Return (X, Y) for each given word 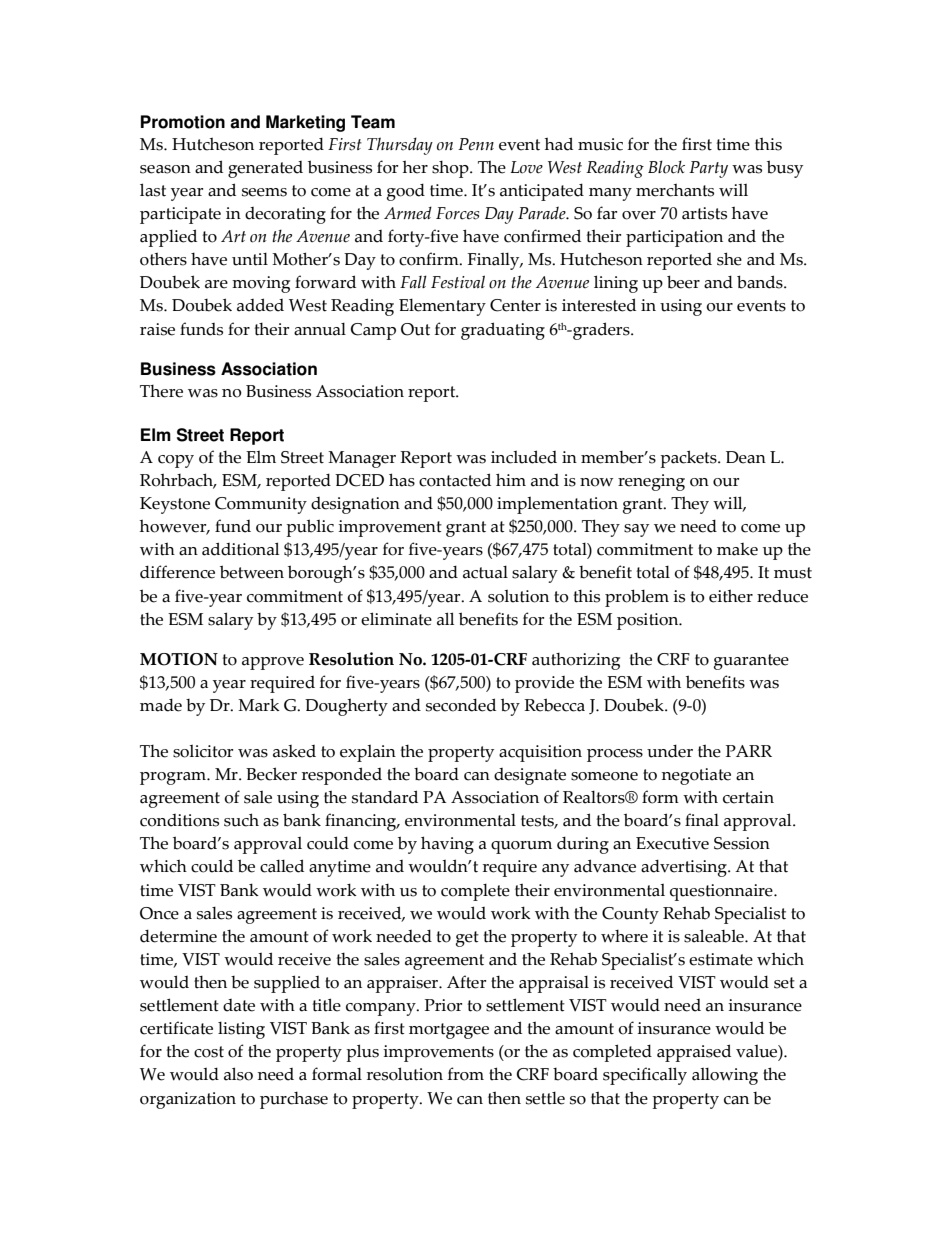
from (466, 1074)
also (238, 1074)
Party (708, 169)
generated (265, 169)
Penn (476, 144)
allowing (725, 1076)
